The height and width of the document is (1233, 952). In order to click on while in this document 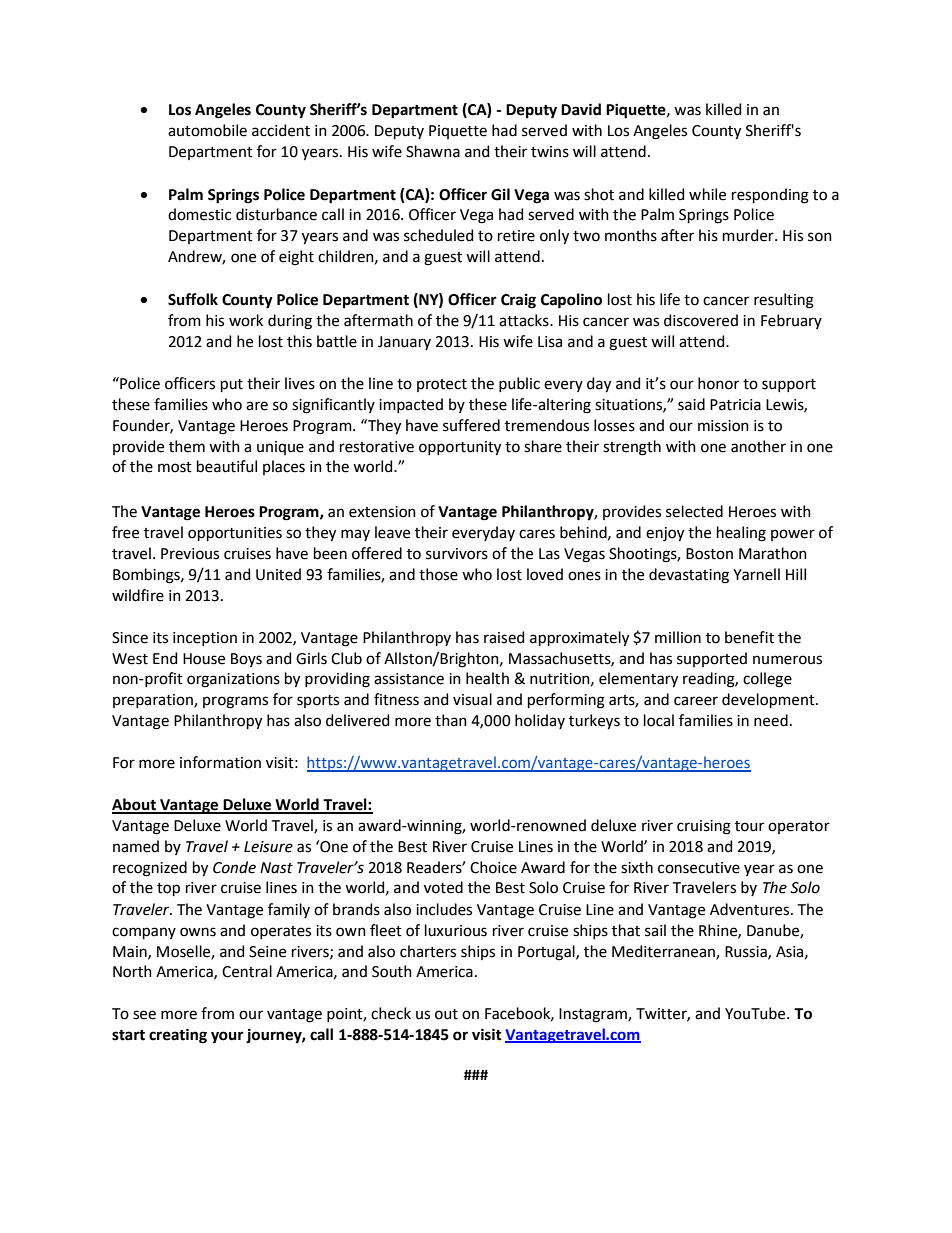, I will do `click(707, 194)`.
